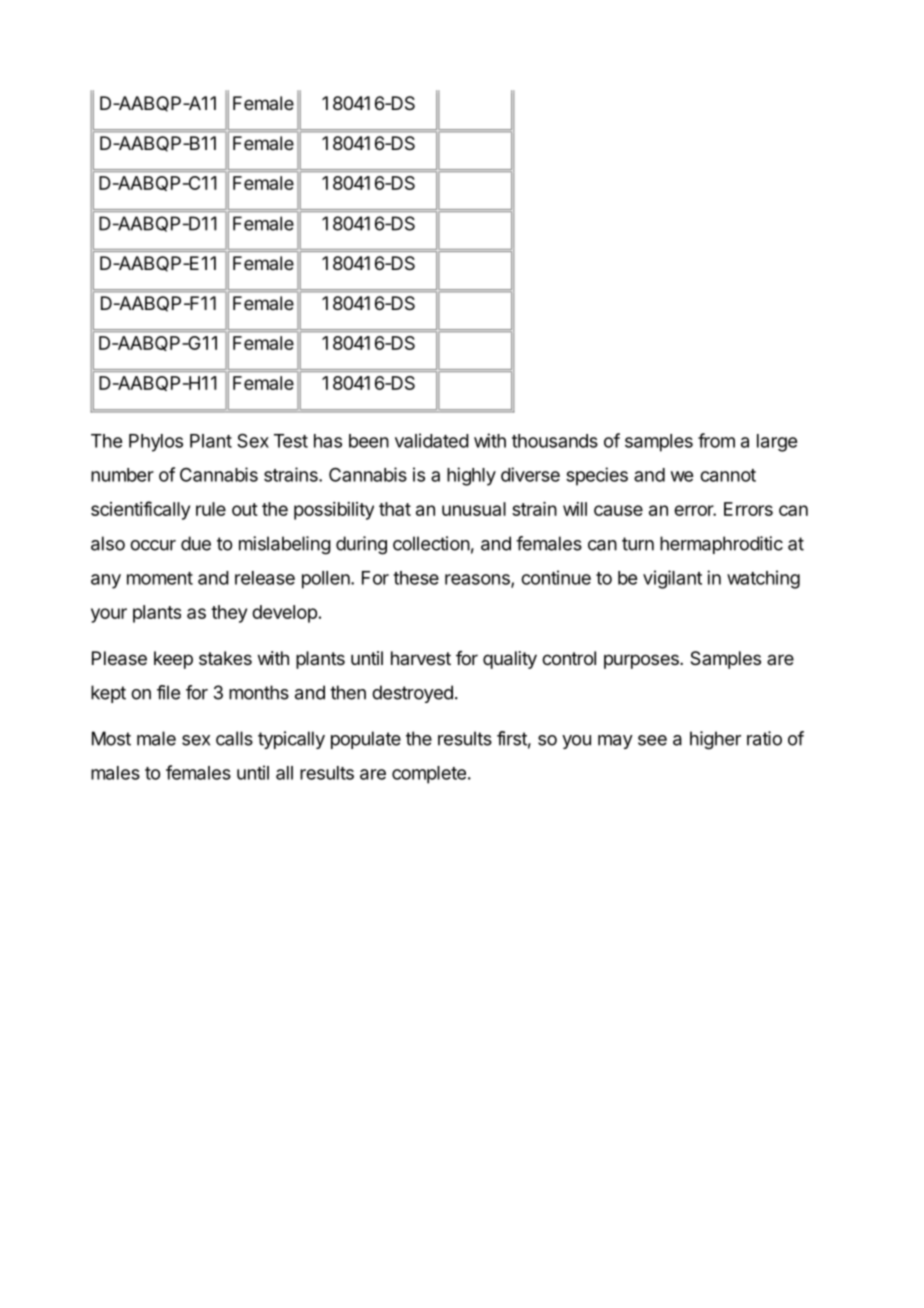 The width and height of the image is (924, 1308). I want to click on complete, so click(429, 775).
